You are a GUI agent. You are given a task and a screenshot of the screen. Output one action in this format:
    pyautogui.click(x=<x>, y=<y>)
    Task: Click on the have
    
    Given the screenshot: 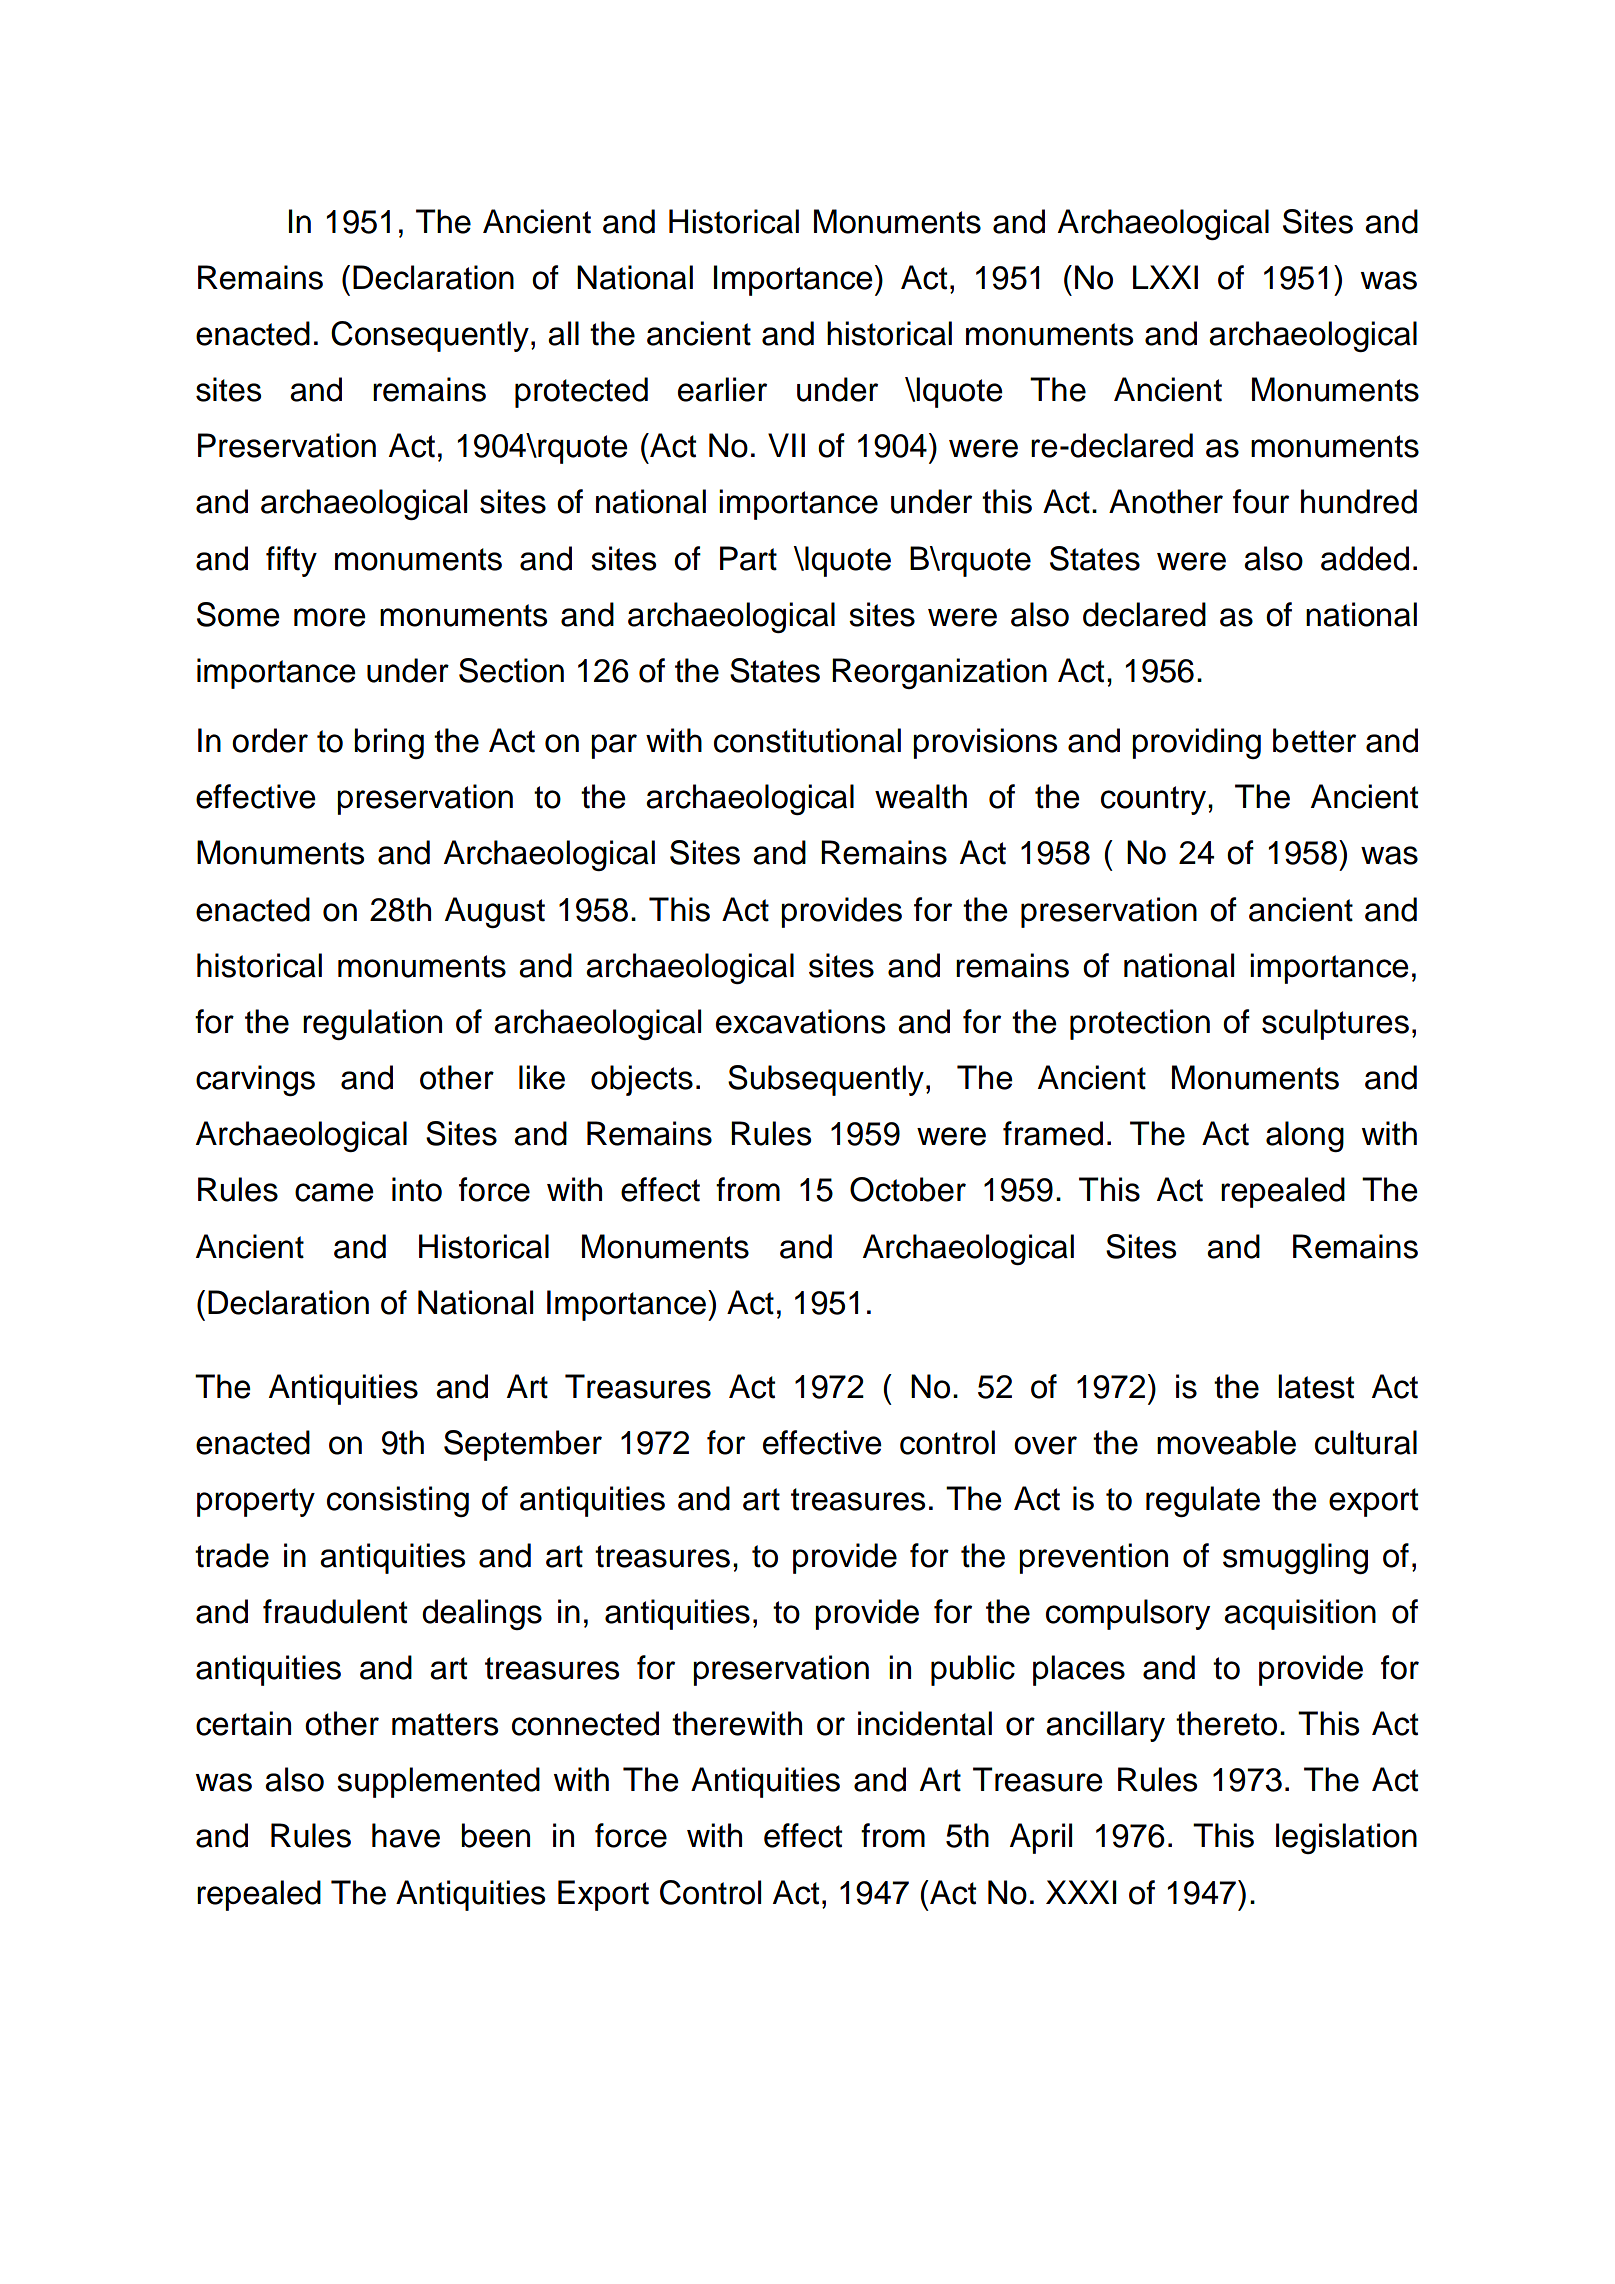 What is the action you would take?
    pyautogui.click(x=406, y=1835)
